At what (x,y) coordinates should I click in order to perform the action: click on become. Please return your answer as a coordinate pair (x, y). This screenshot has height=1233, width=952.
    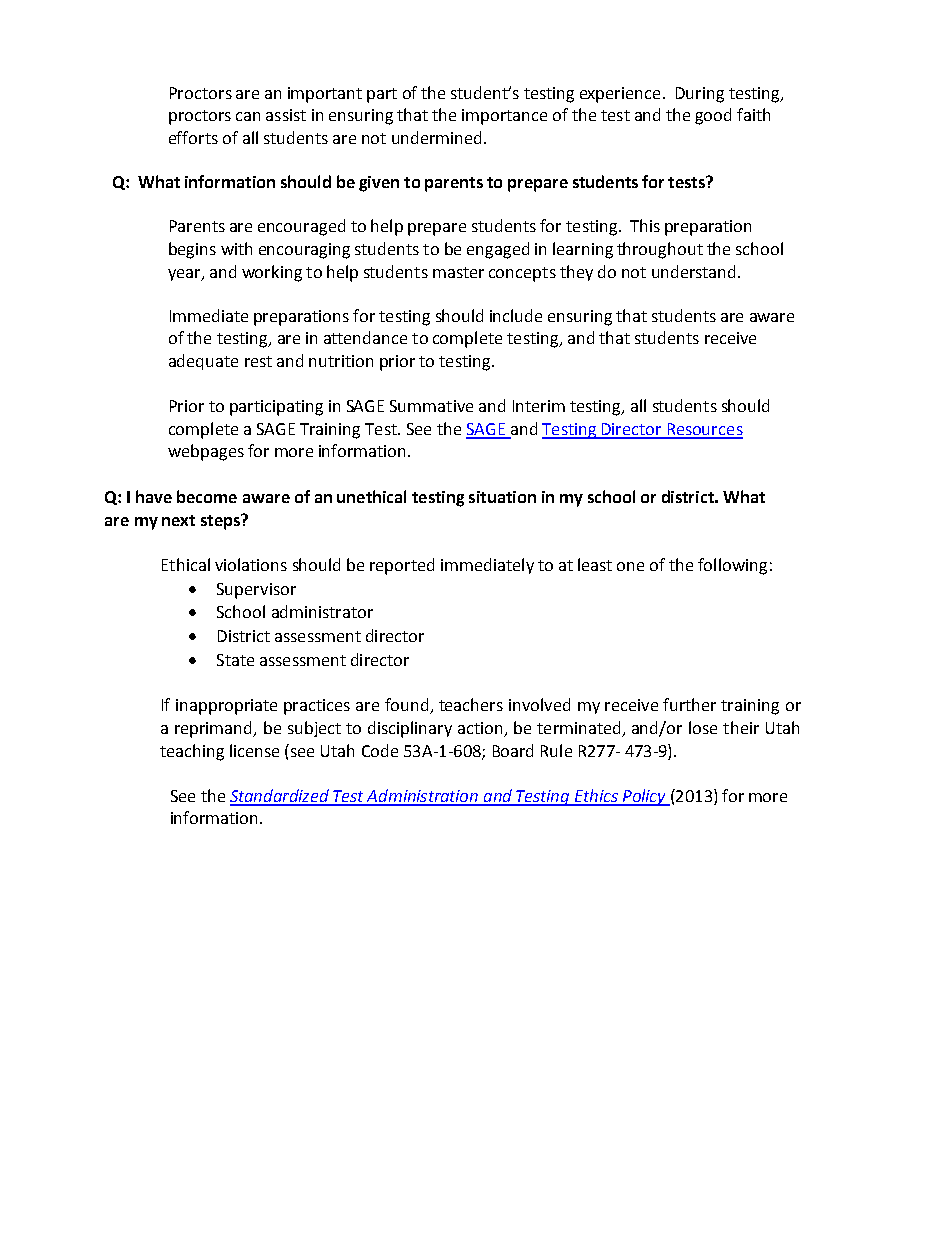
    Looking at the image, I should click on (207, 496).
